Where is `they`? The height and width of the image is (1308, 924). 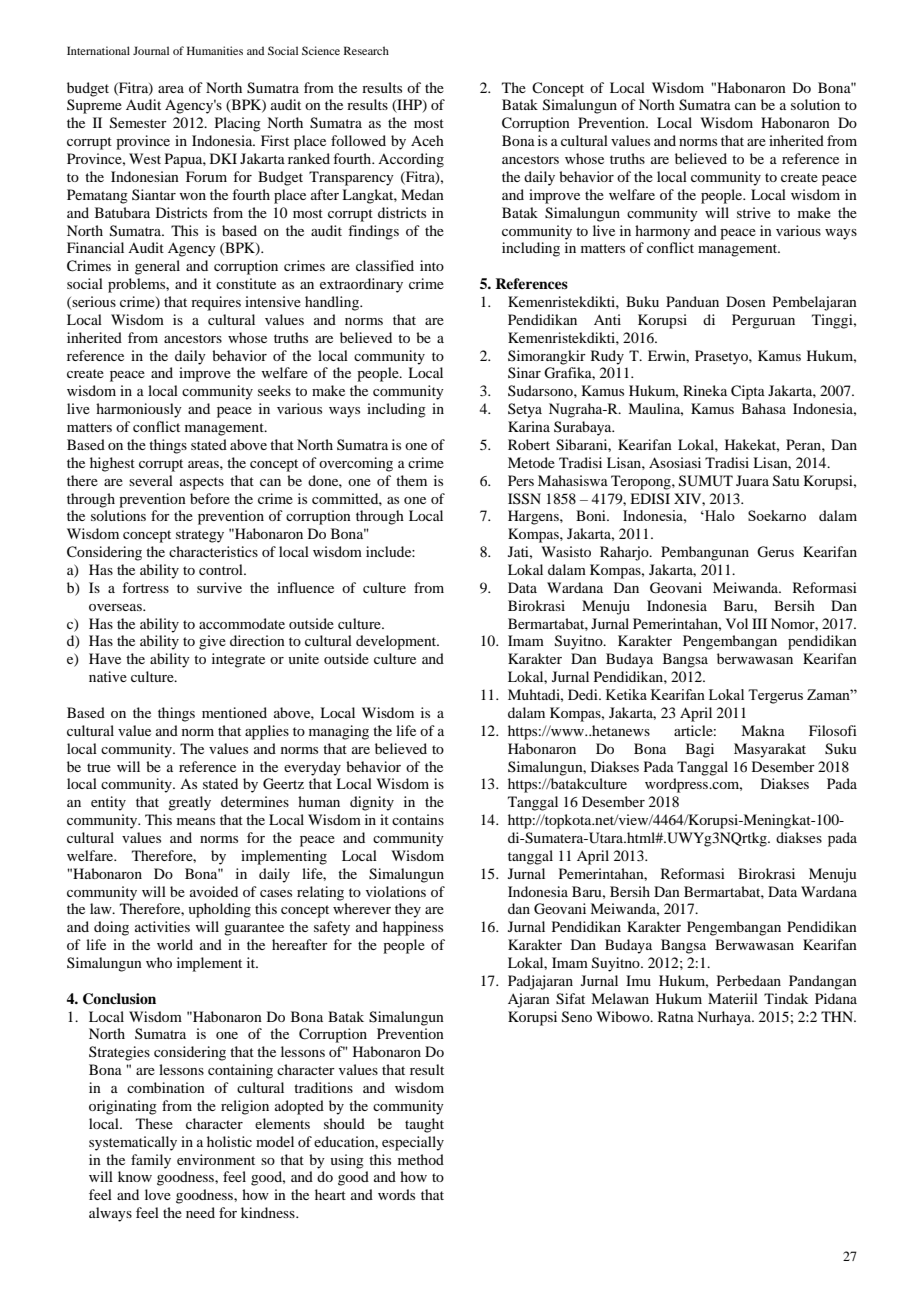
they is located at coordinates (408, 910).
